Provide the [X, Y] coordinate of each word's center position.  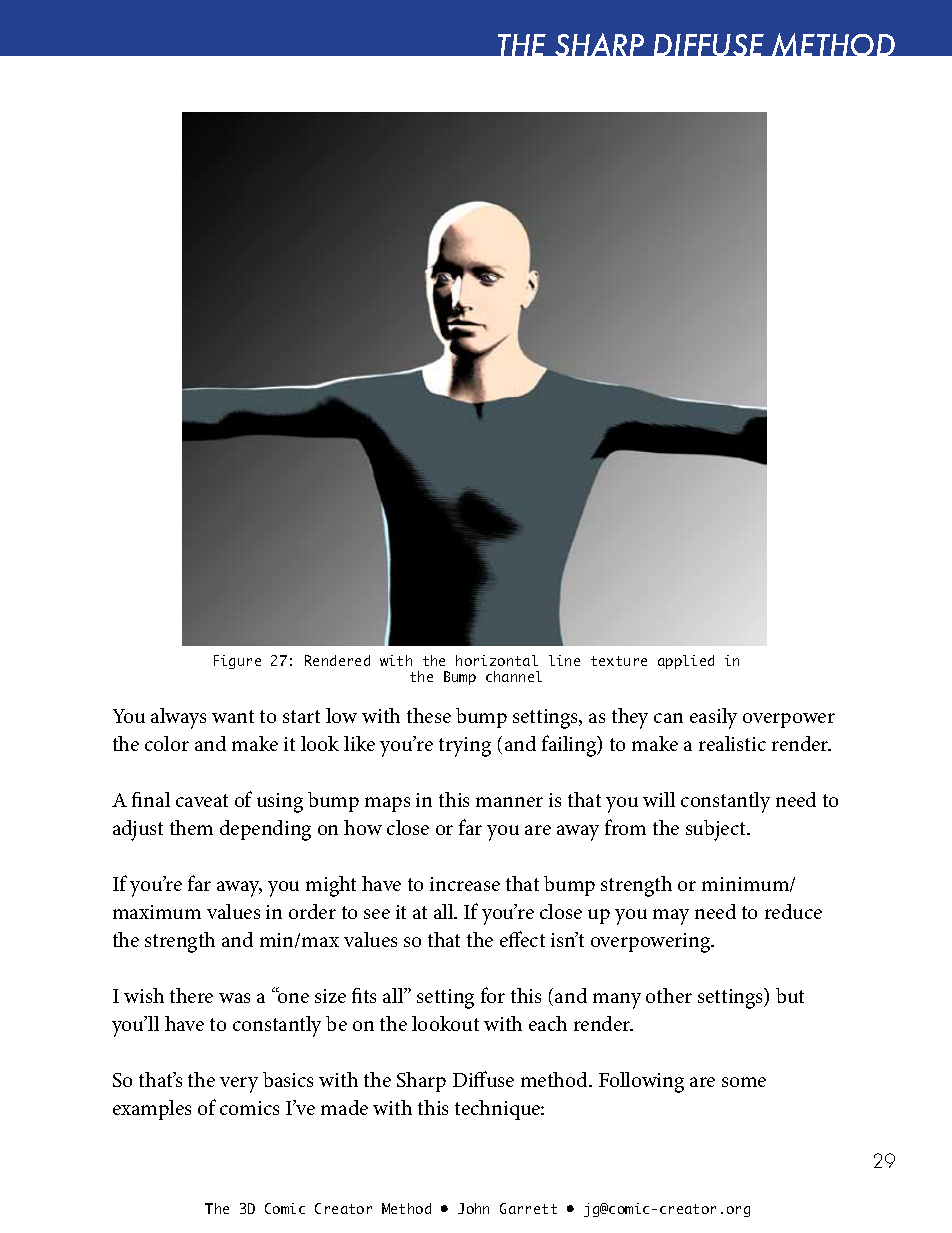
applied [686, 662]
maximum [157, 912]
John [473, 1208]
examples [152, 1110]
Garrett [528, 1208]
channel [514, 676]
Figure [237, 662]
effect [522, 939]
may [671, 917]
